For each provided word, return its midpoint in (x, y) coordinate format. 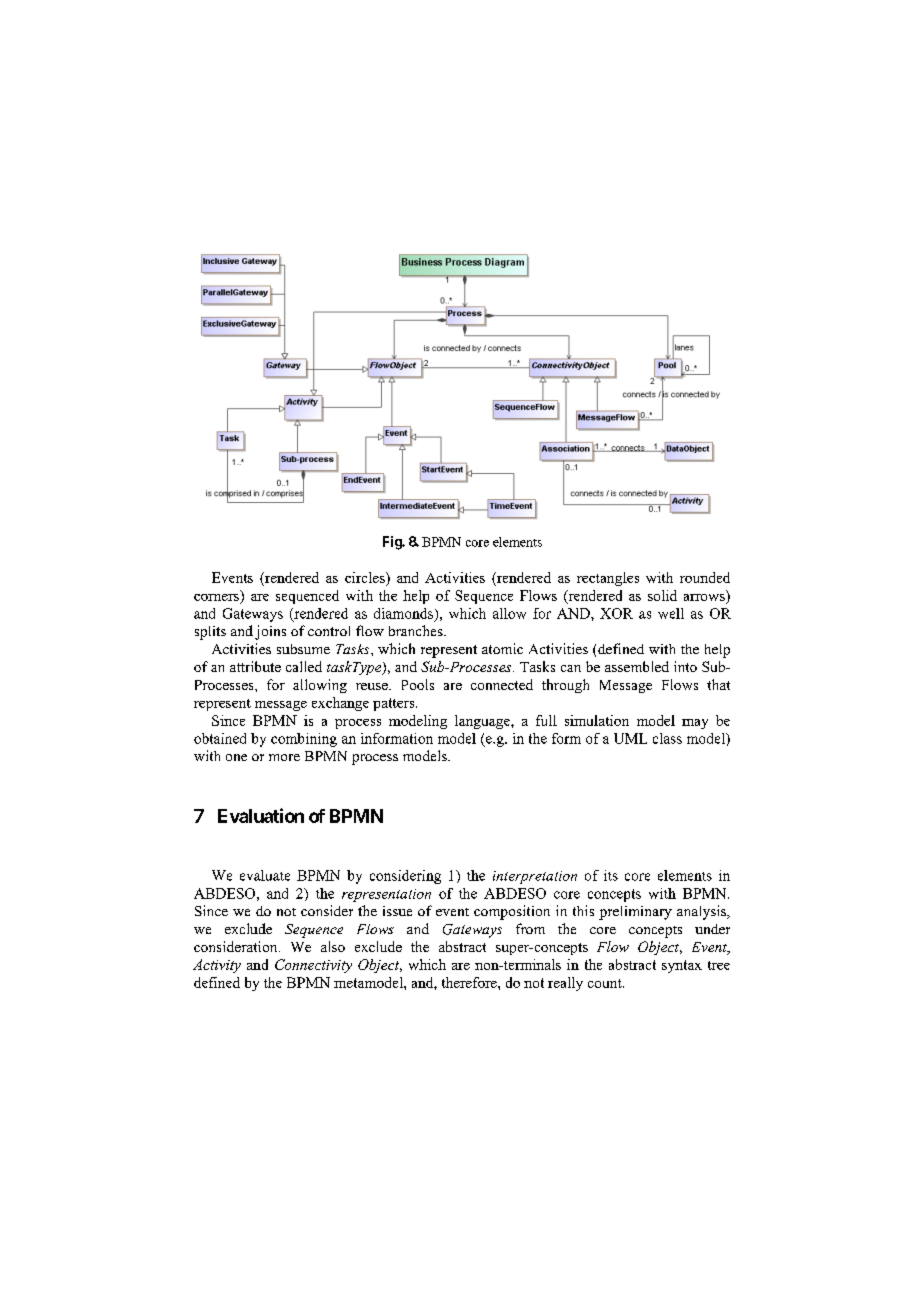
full (546, 720)
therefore (470, 982)
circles (366, 577)
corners (216, 597)
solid (662, 595)
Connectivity (313, 966)
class (667, 738)
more (284, 757)
